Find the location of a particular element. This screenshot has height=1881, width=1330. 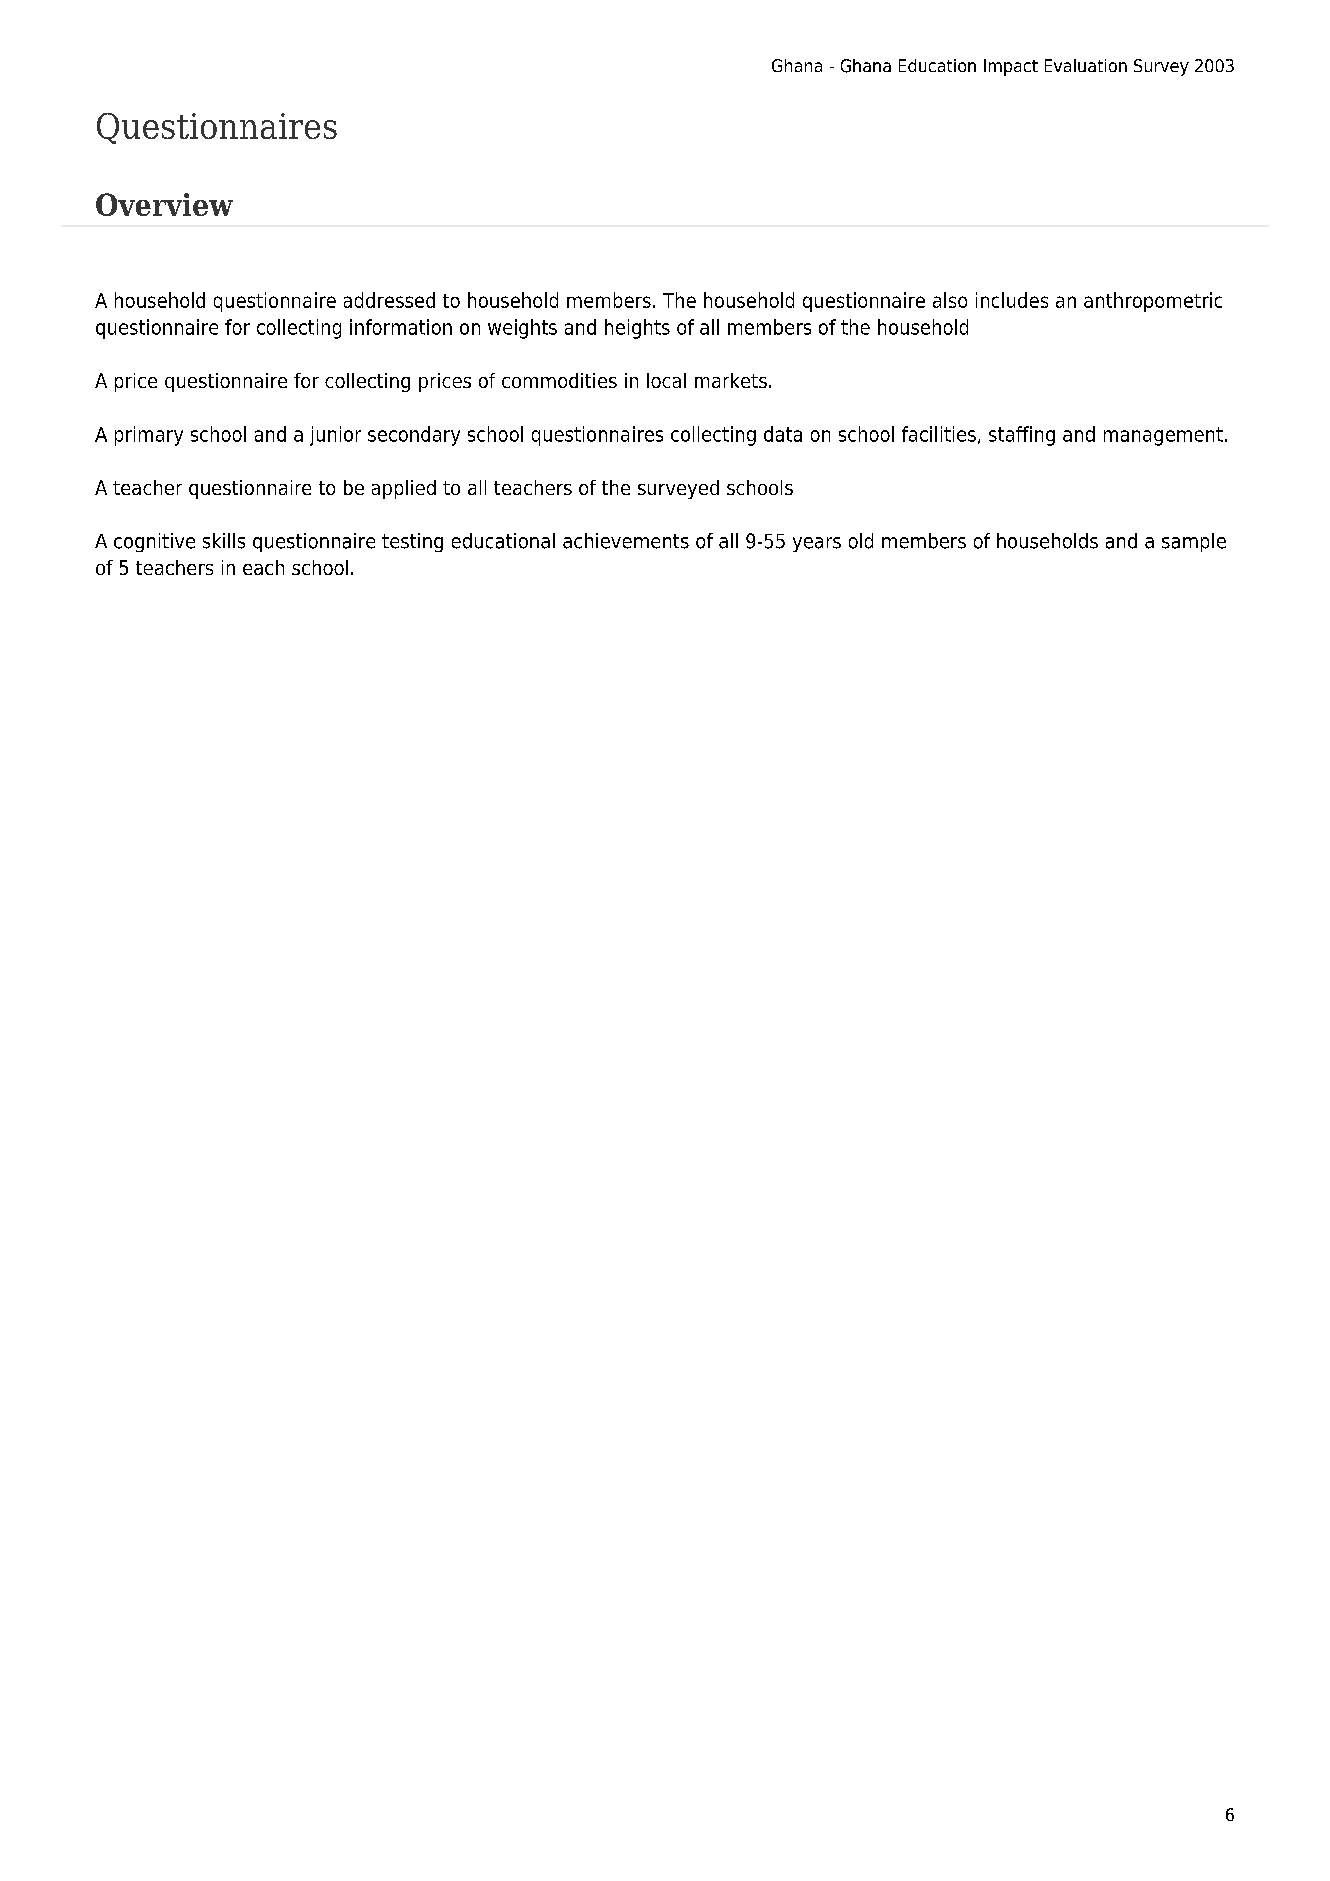

data is located at coordinates (783, 434).
